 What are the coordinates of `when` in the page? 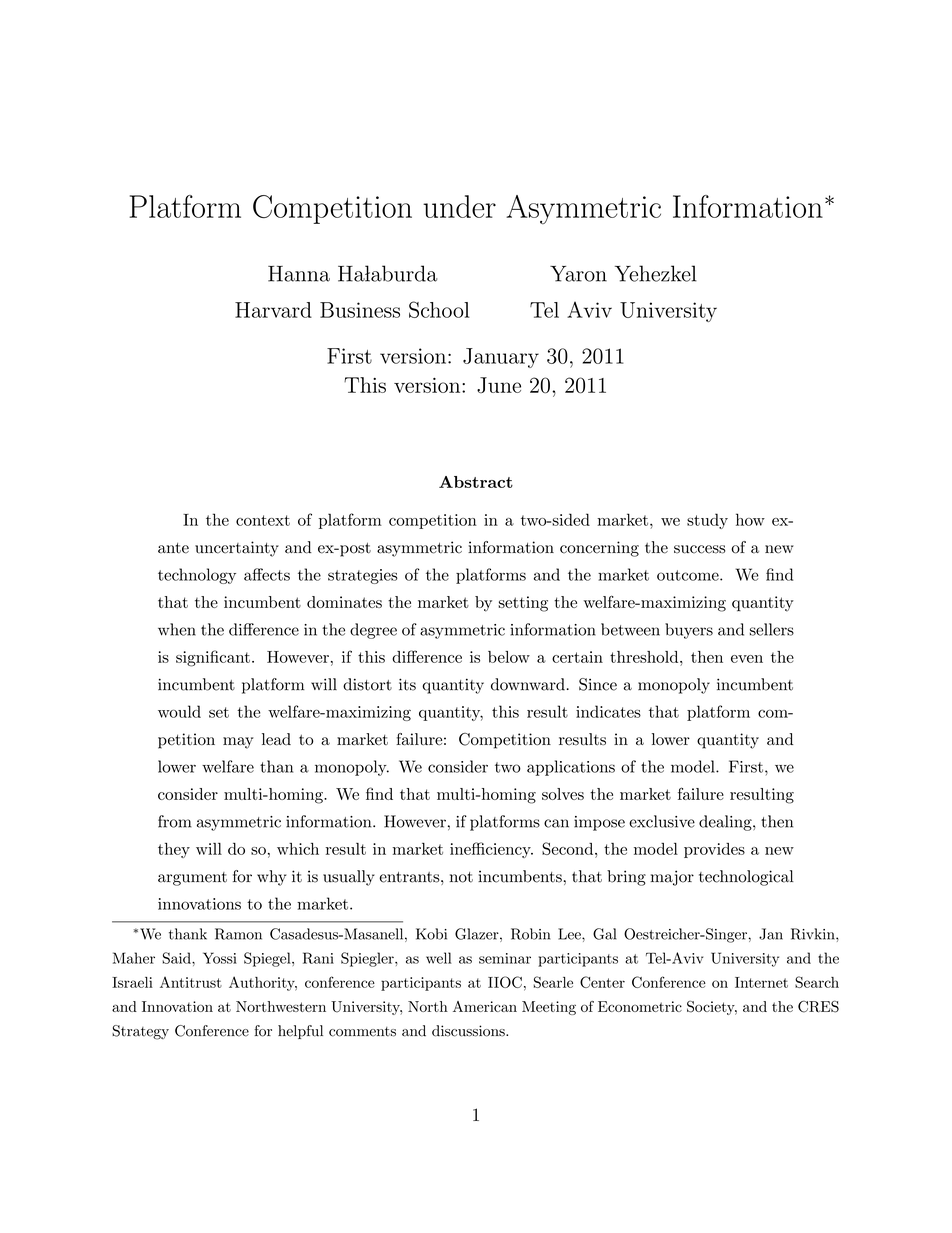 It's located at (177, 629).
